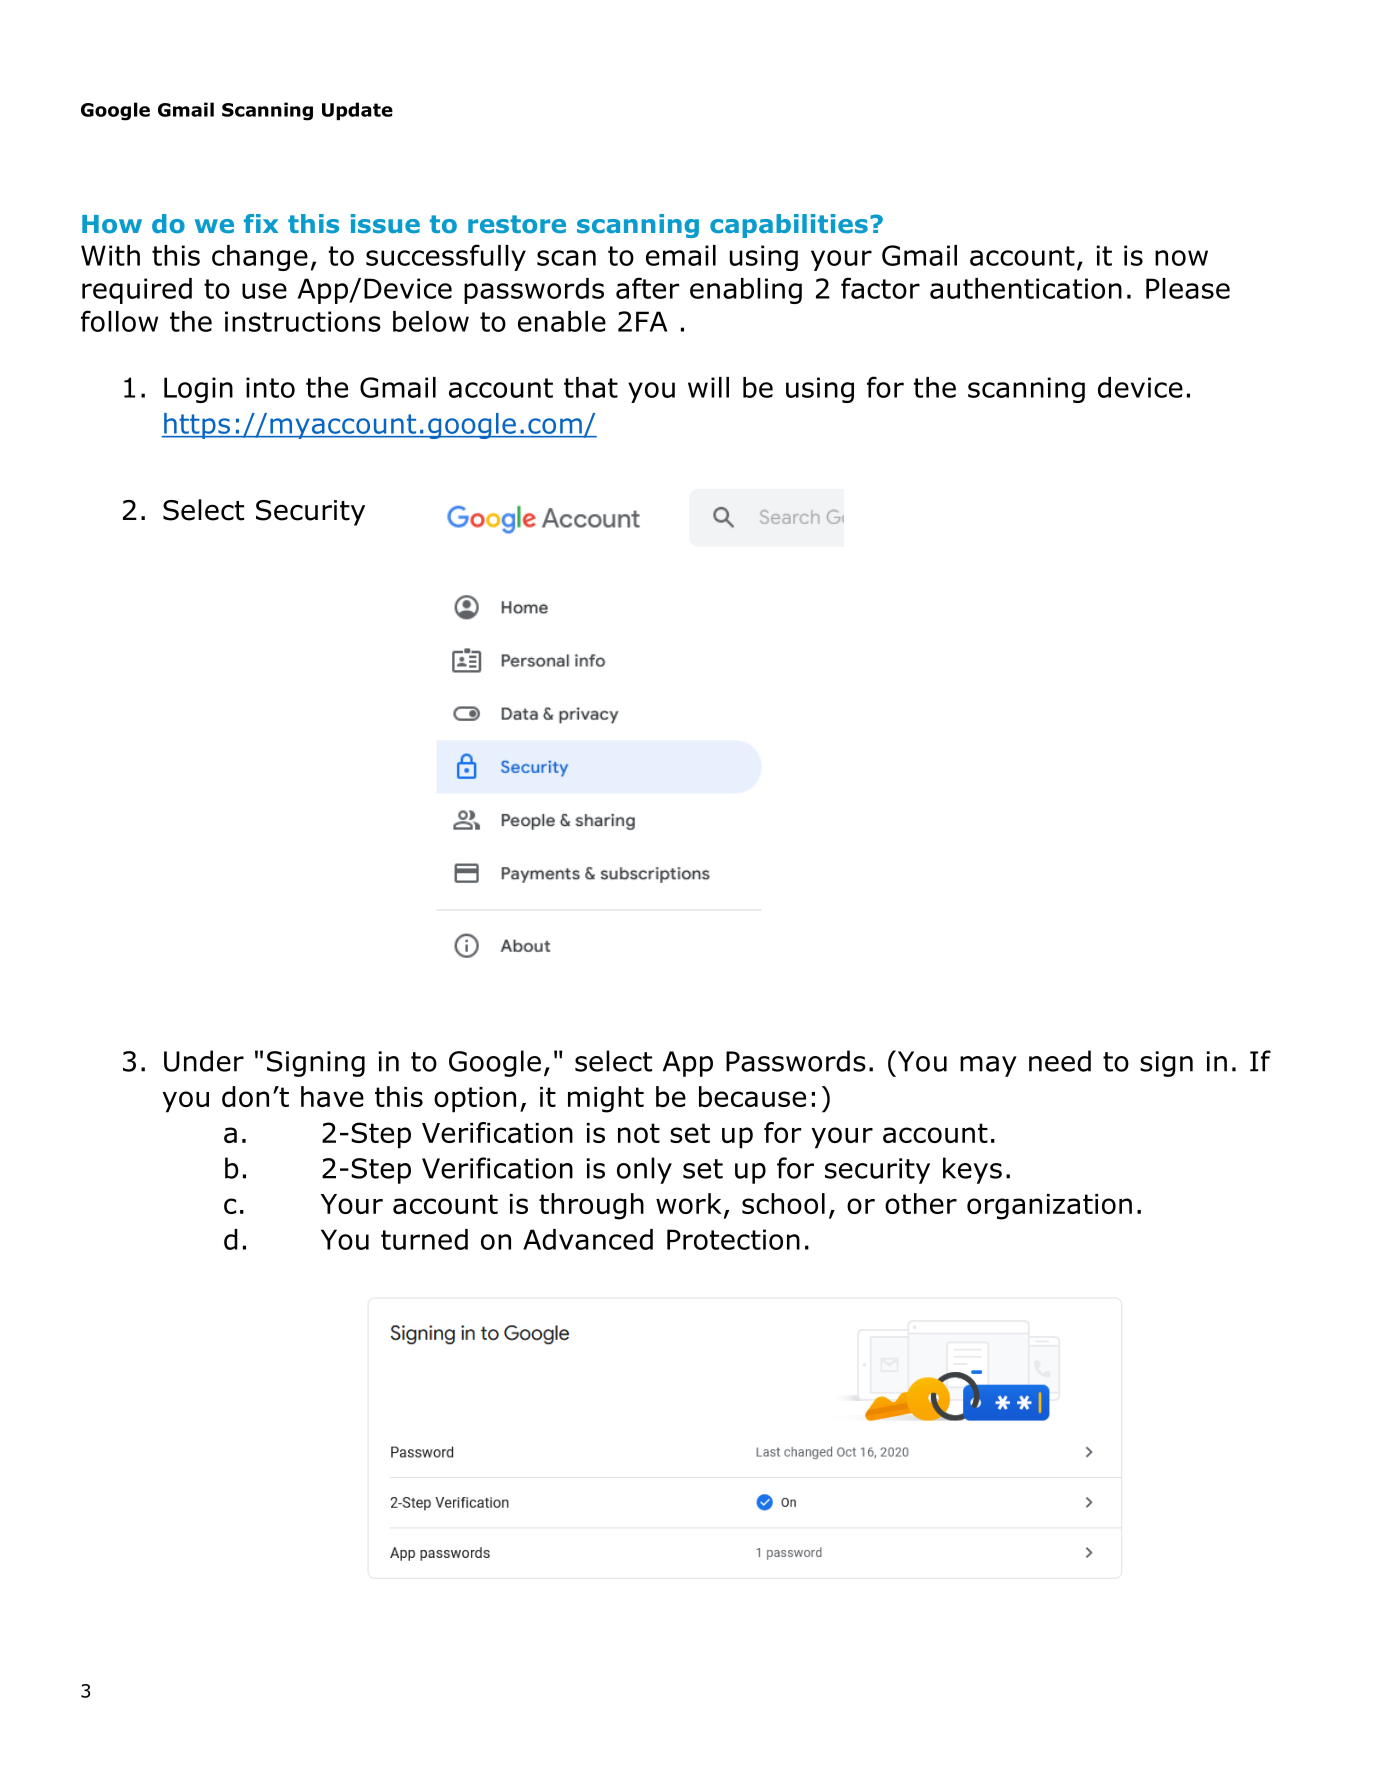 The image size is (1385, 1792). Describe the element at coordinates (517, 224) in the document. I see `restore` at that location.
